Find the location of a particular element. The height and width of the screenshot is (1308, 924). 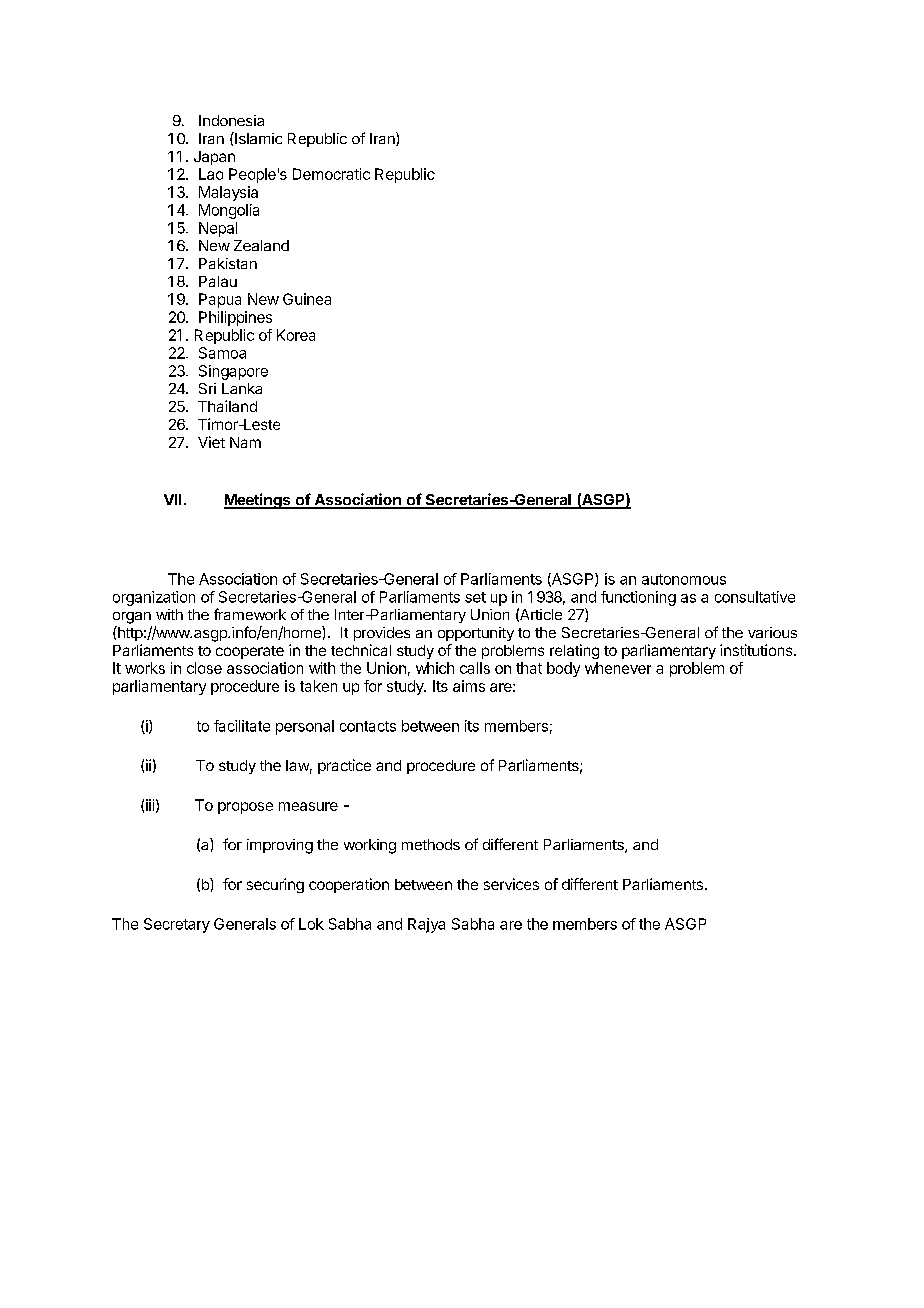

consultative is located at coordinates (755, 597).
